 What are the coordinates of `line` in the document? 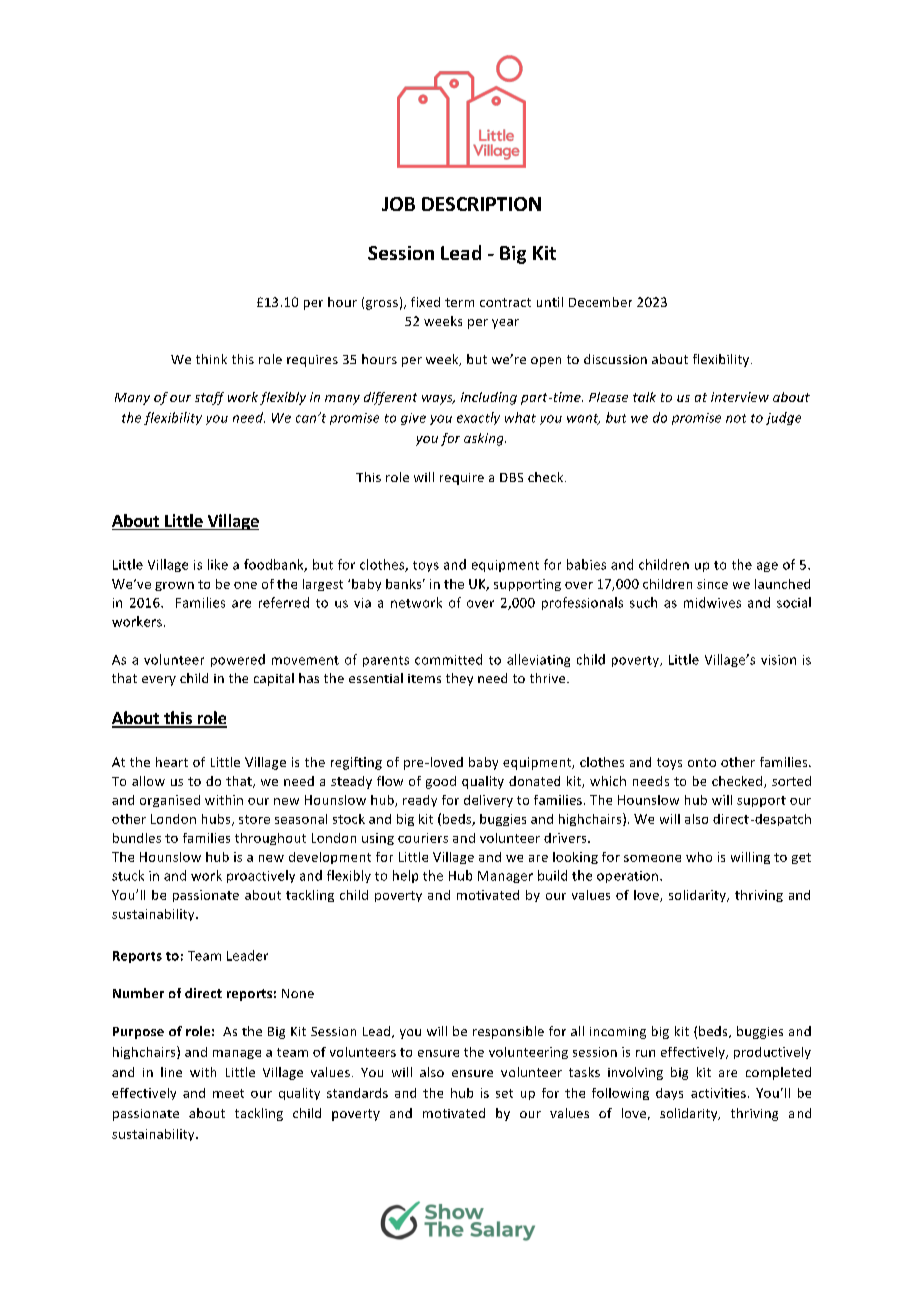 It's located at (171, 1072).
